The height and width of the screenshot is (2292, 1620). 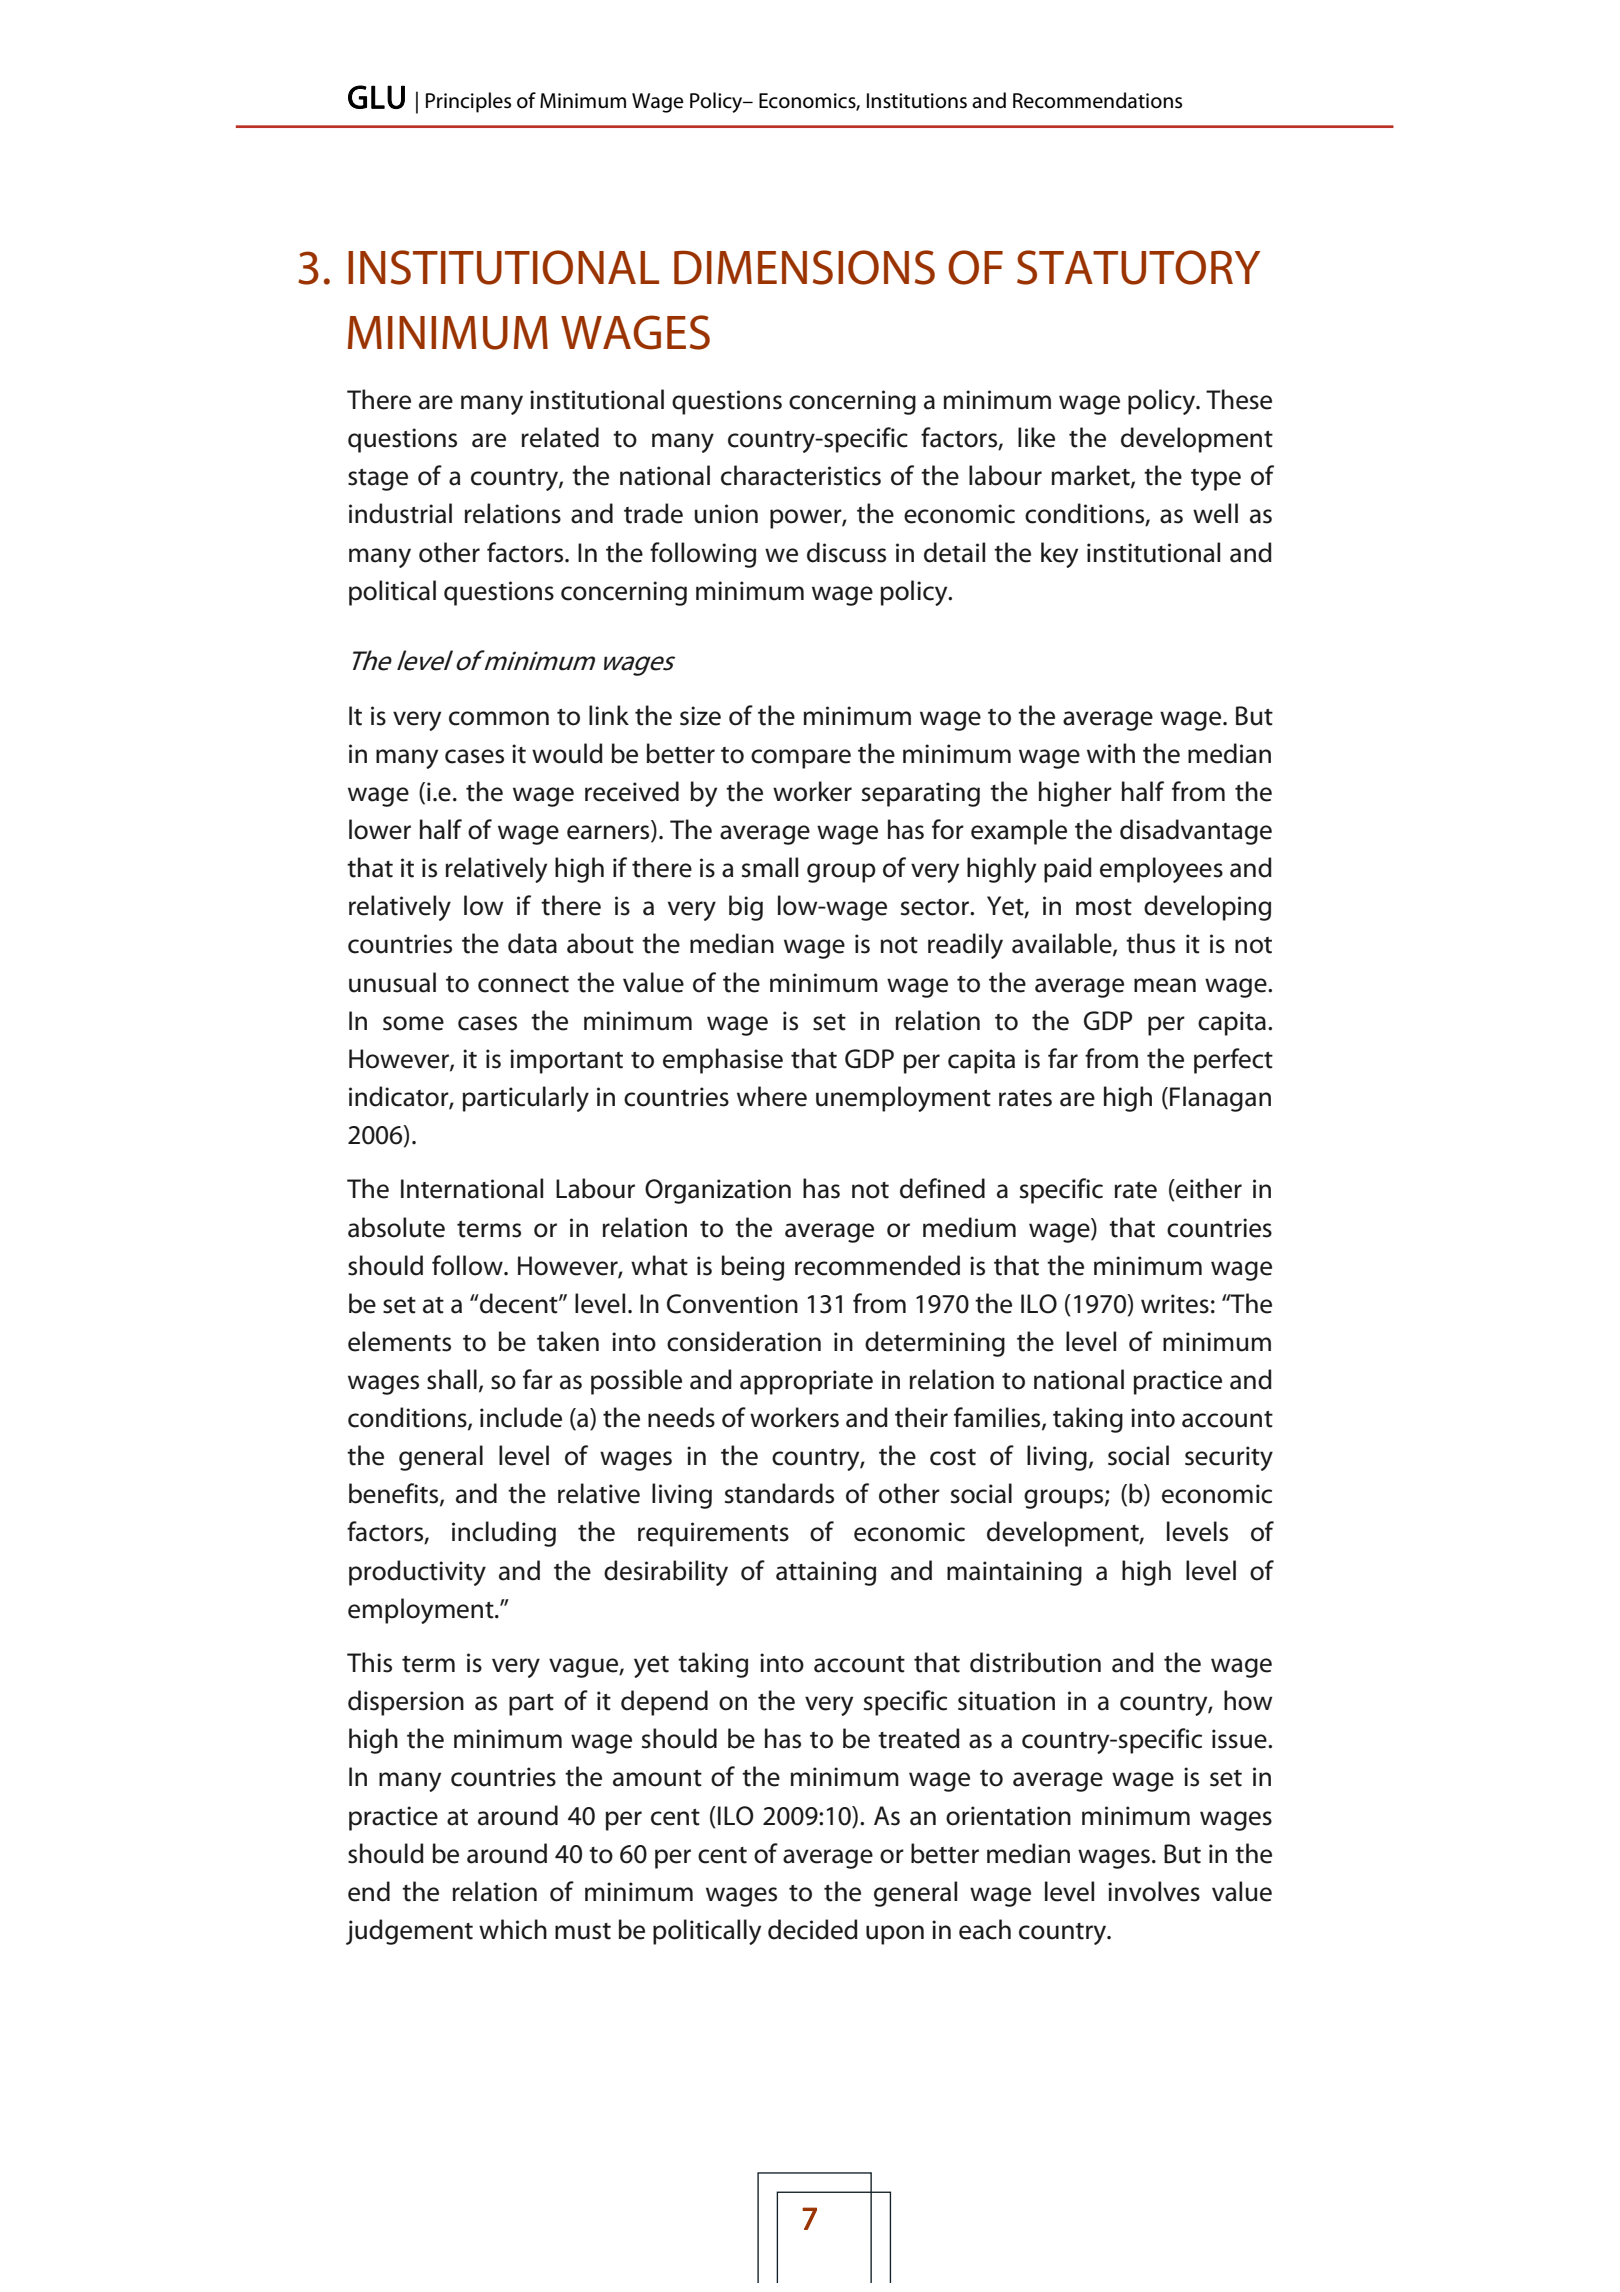 I want to click on which, so click(x=513, y=1929).
